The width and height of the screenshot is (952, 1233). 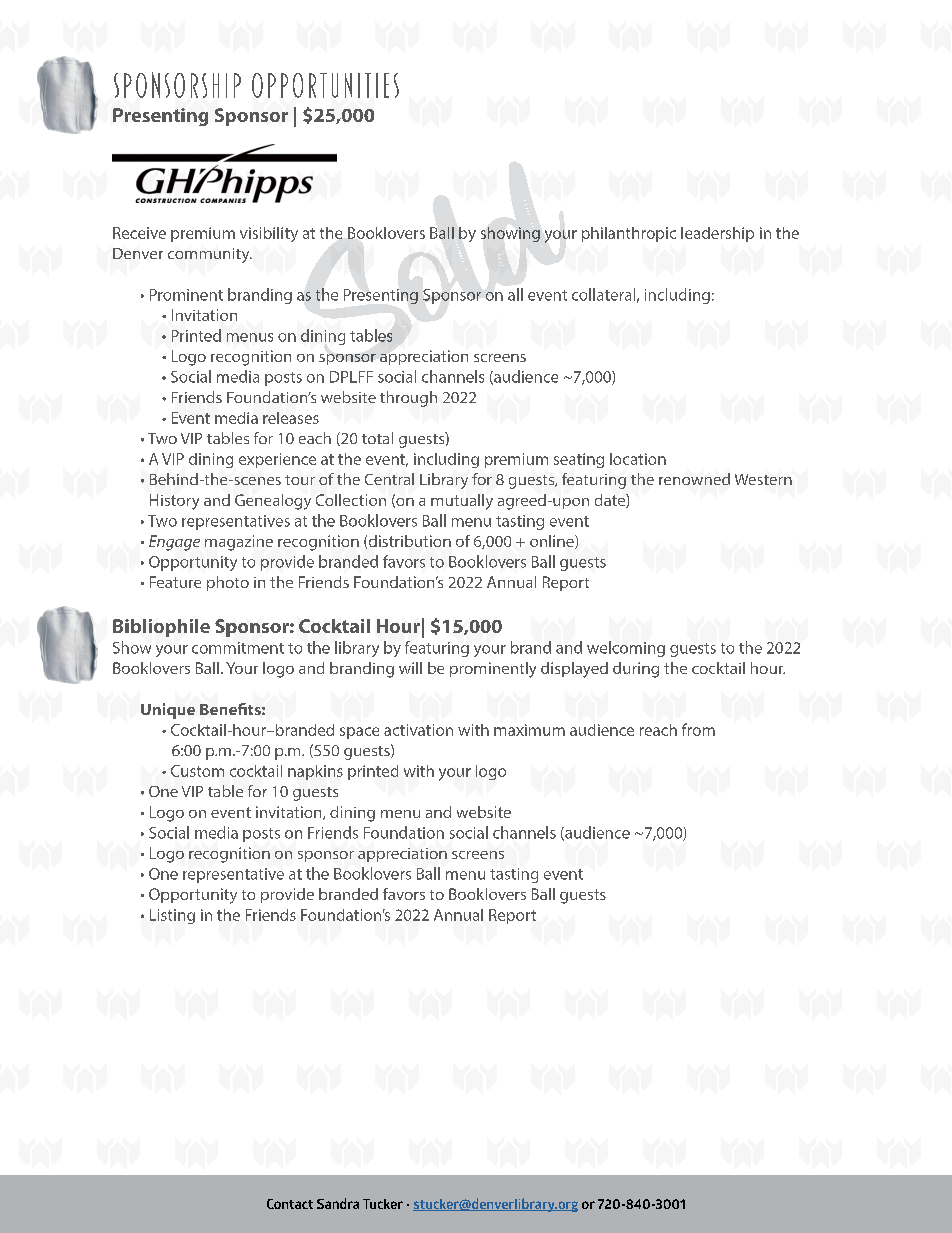 I want to click on Sandra, so click(x=338, y=1203).
